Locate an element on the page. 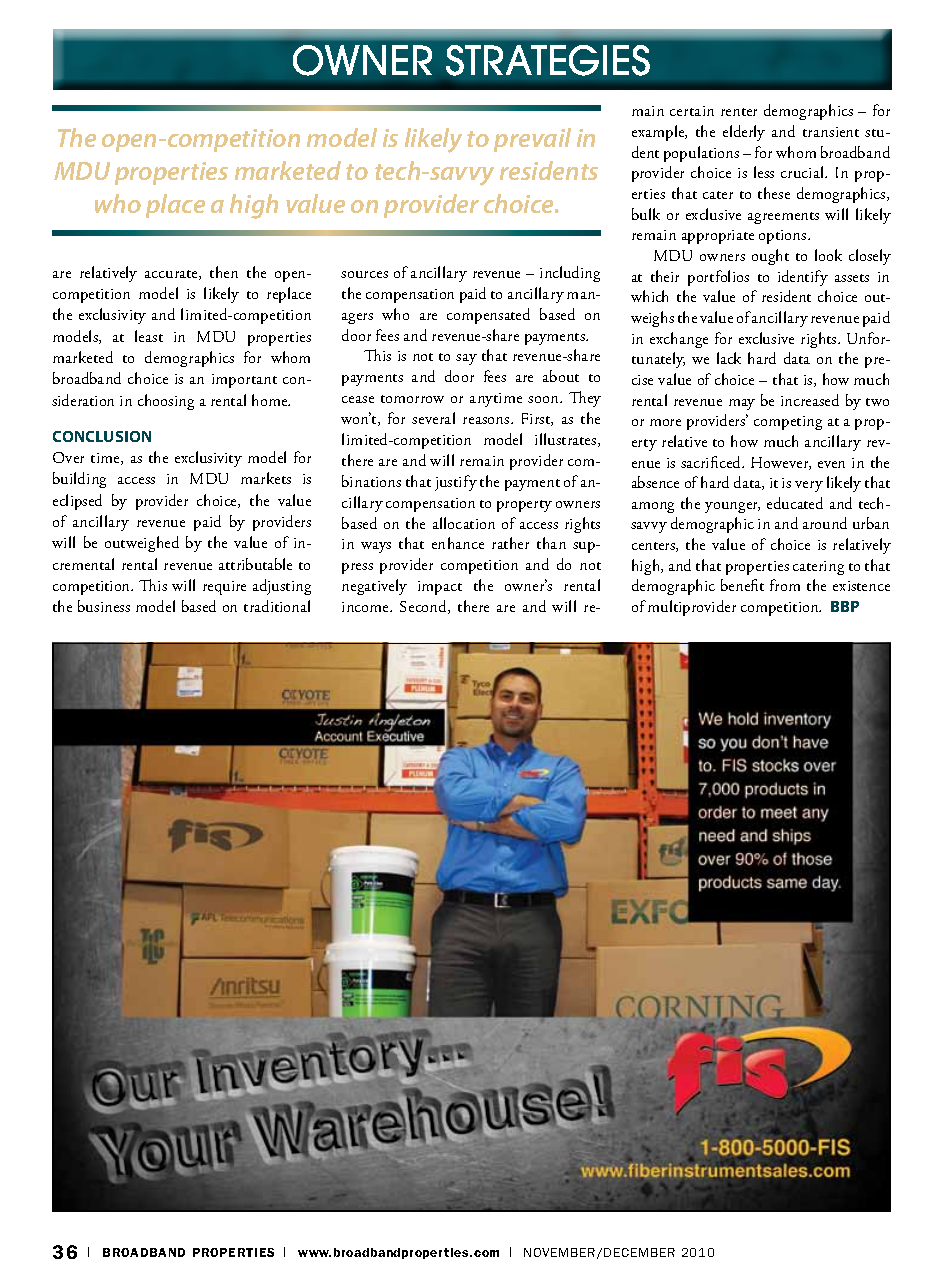  least is located at coordinates (149, 336).
